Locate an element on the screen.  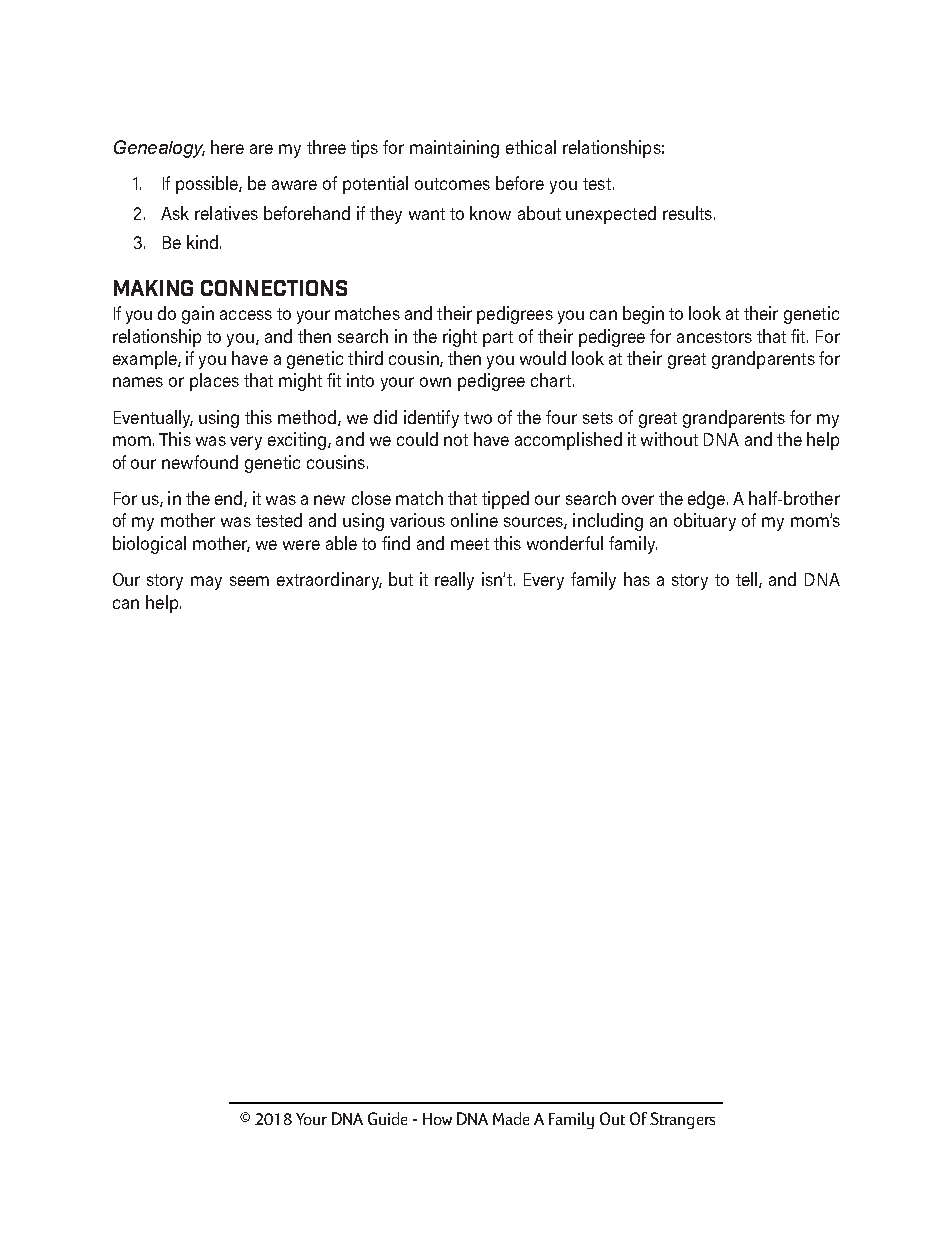
has is located at coordinates (637, 579).
